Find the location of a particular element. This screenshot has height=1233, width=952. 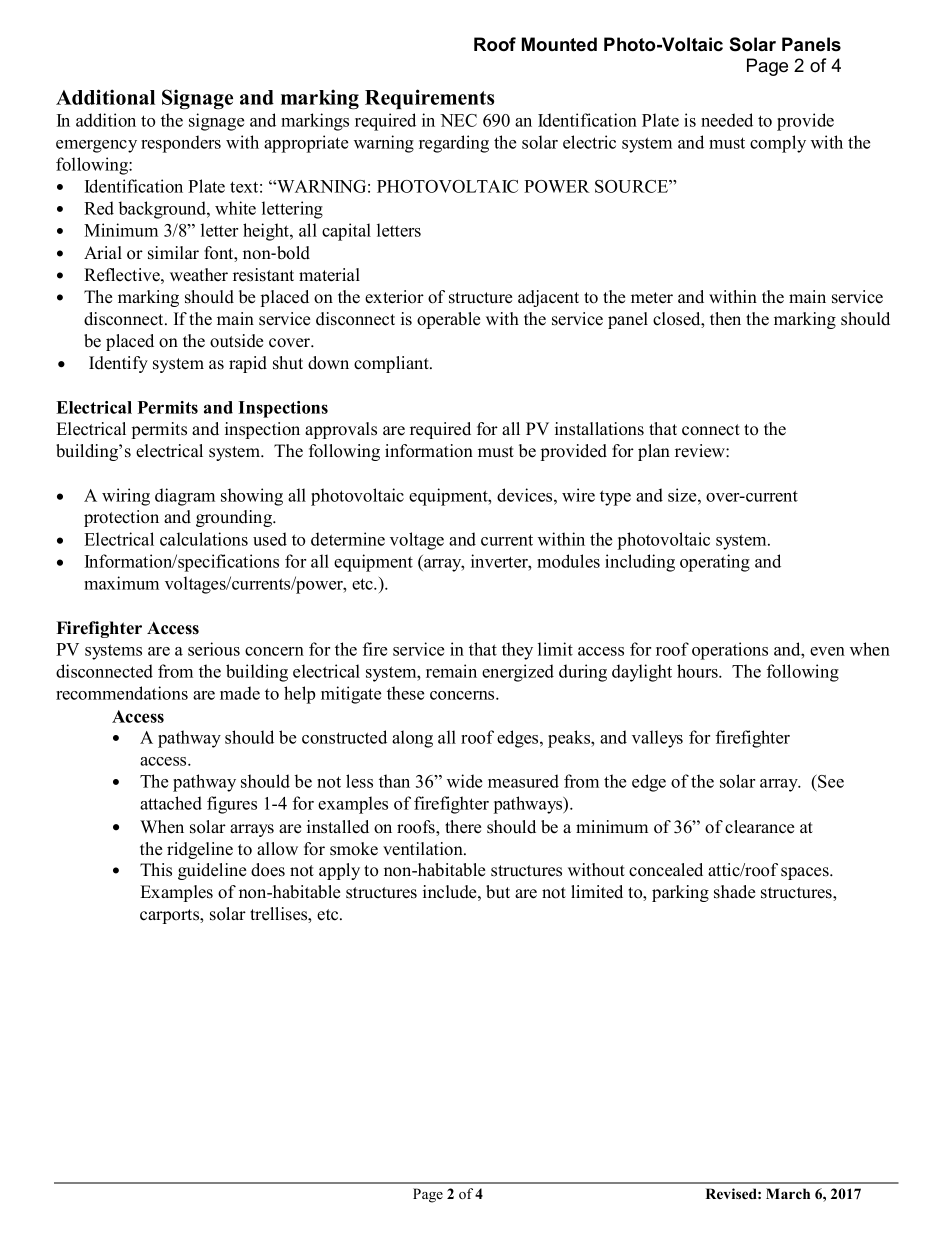

responders is located at coordinates (181, 144).
